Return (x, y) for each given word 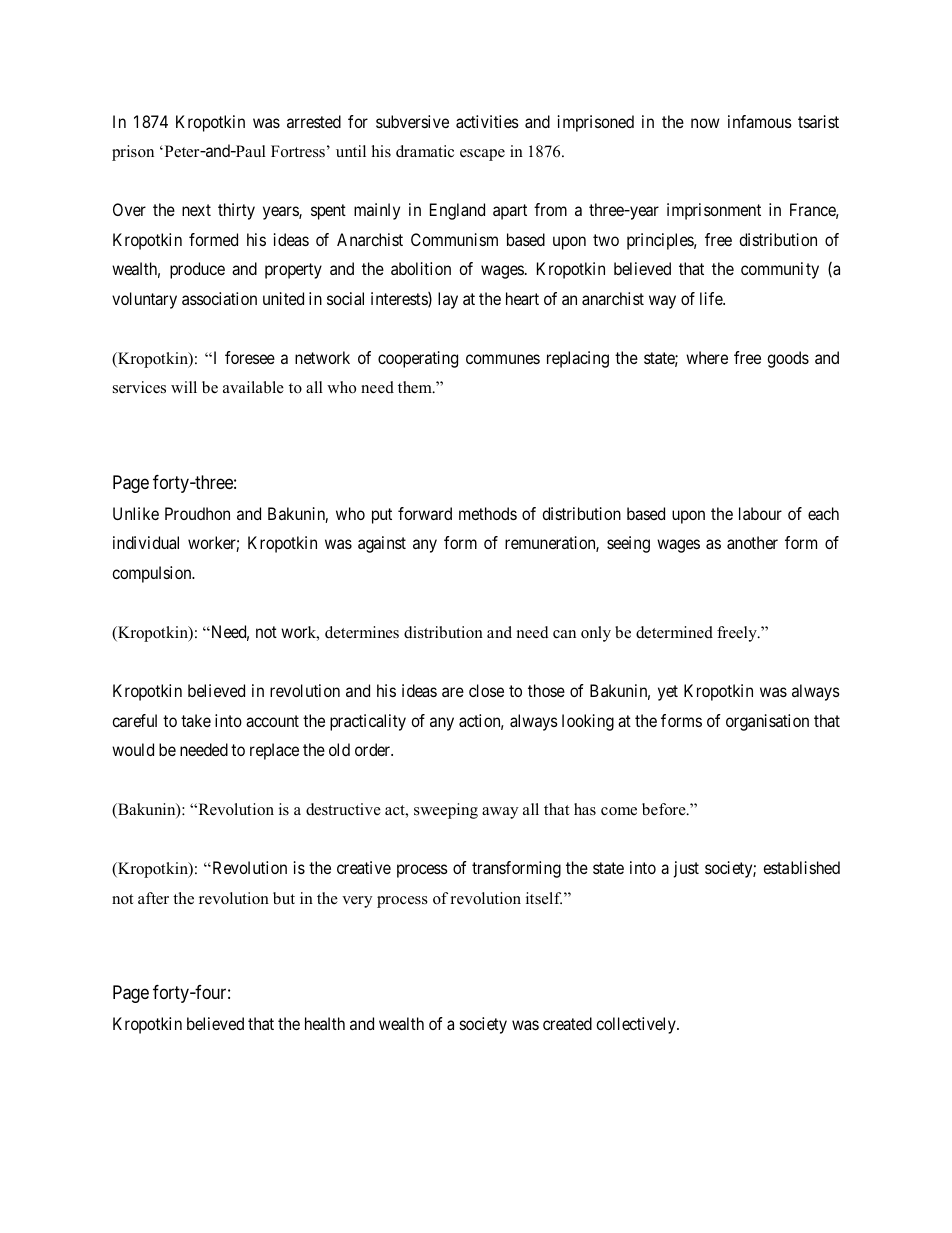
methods (488, 513)
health (325, 1023)
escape (482, 155)
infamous (760, 121)
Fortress (298, 151)
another (752, 542)
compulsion (153, 574)
